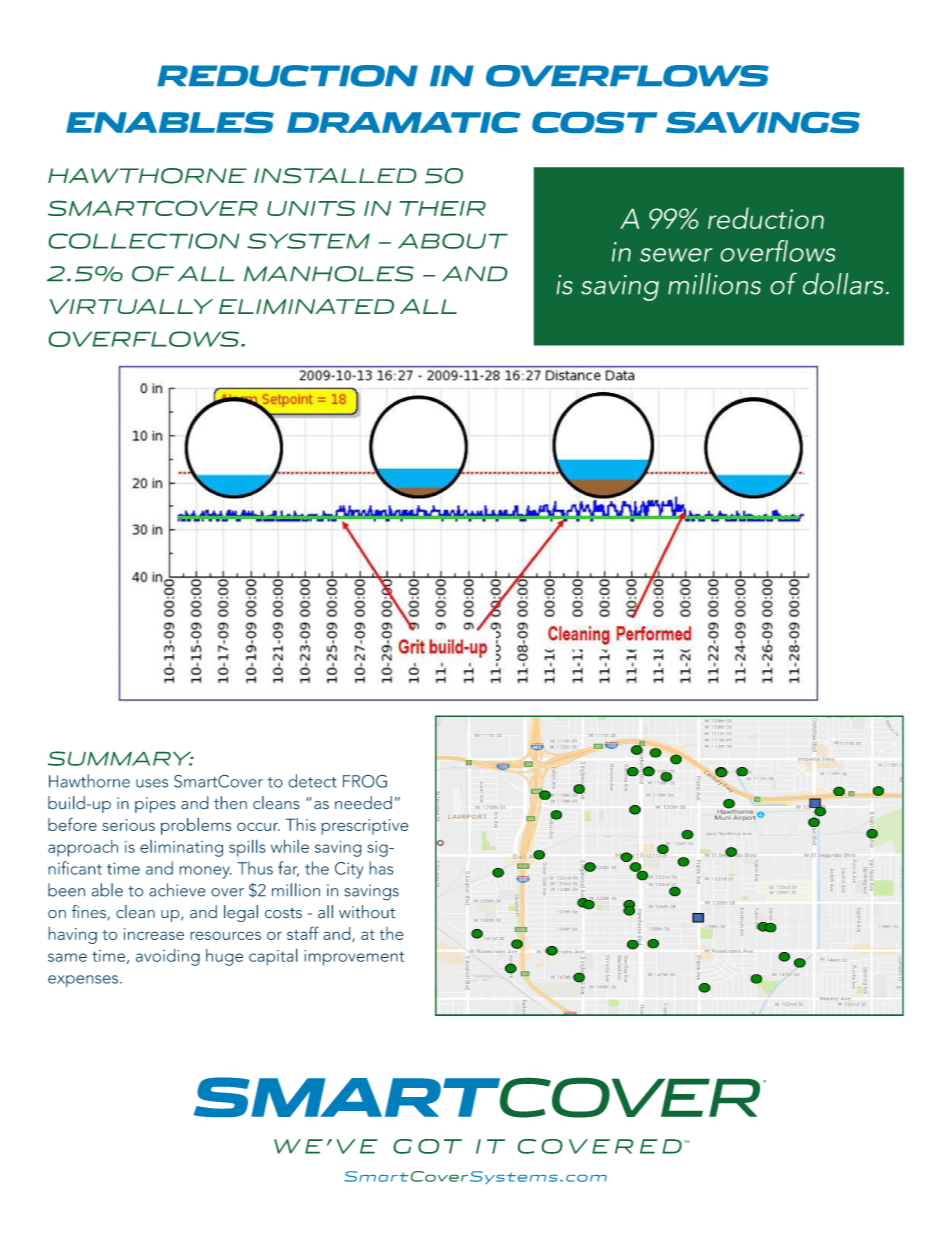 This screenshot has width=952, height=1233. What do you see at coordinates (121, 758) in the screenshot?
I see `SUMMARY` at bounding box center [121, 758].
